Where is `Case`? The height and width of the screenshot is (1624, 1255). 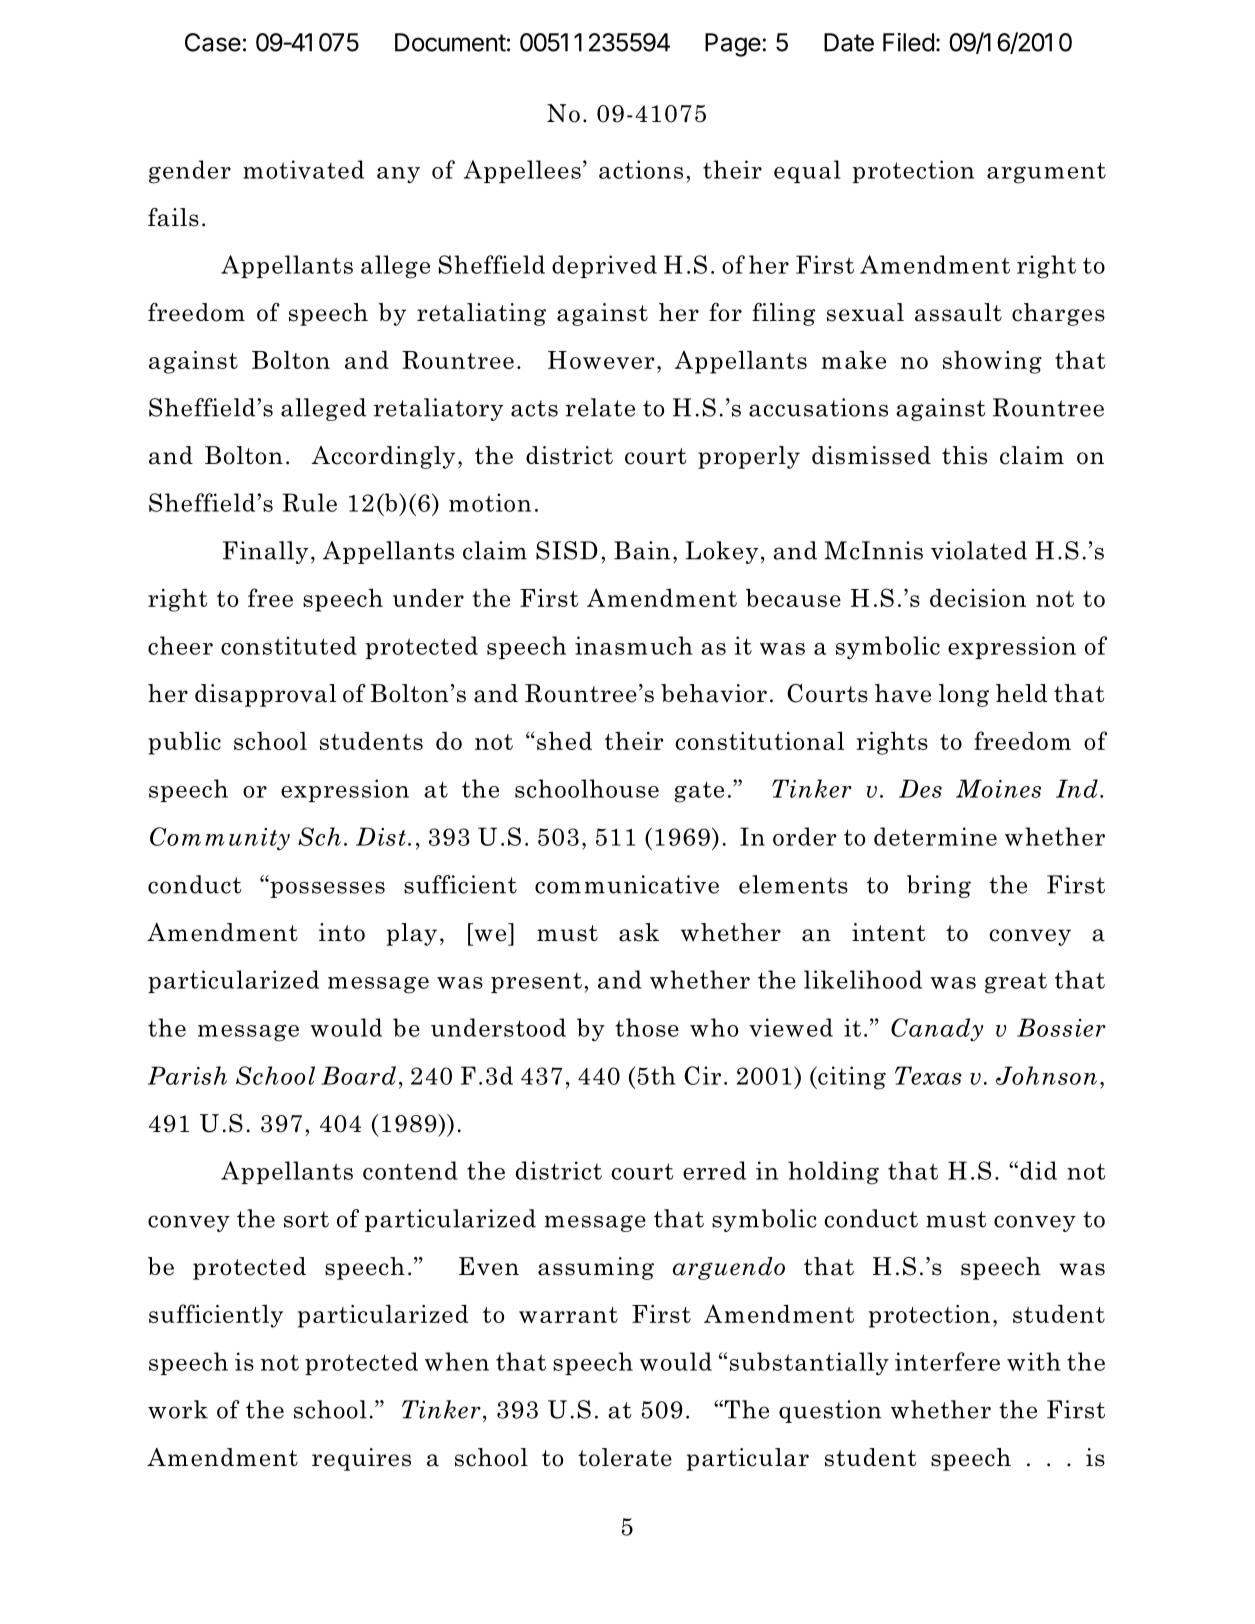
Case is located at coordinates (213, 42).
